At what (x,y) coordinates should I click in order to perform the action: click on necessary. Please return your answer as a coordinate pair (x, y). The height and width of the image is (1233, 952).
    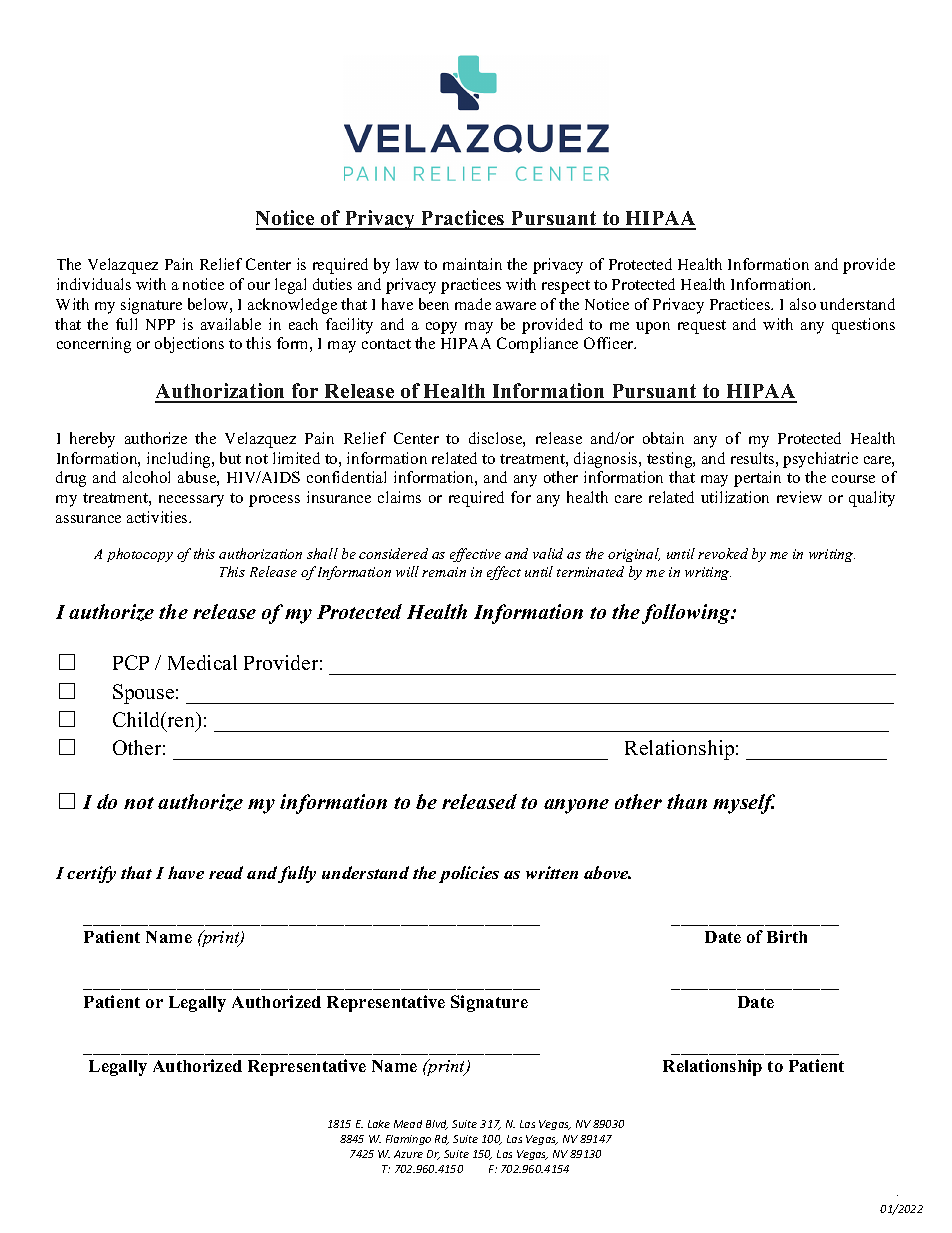
    Looking at the image, I should click on (191, 501).
